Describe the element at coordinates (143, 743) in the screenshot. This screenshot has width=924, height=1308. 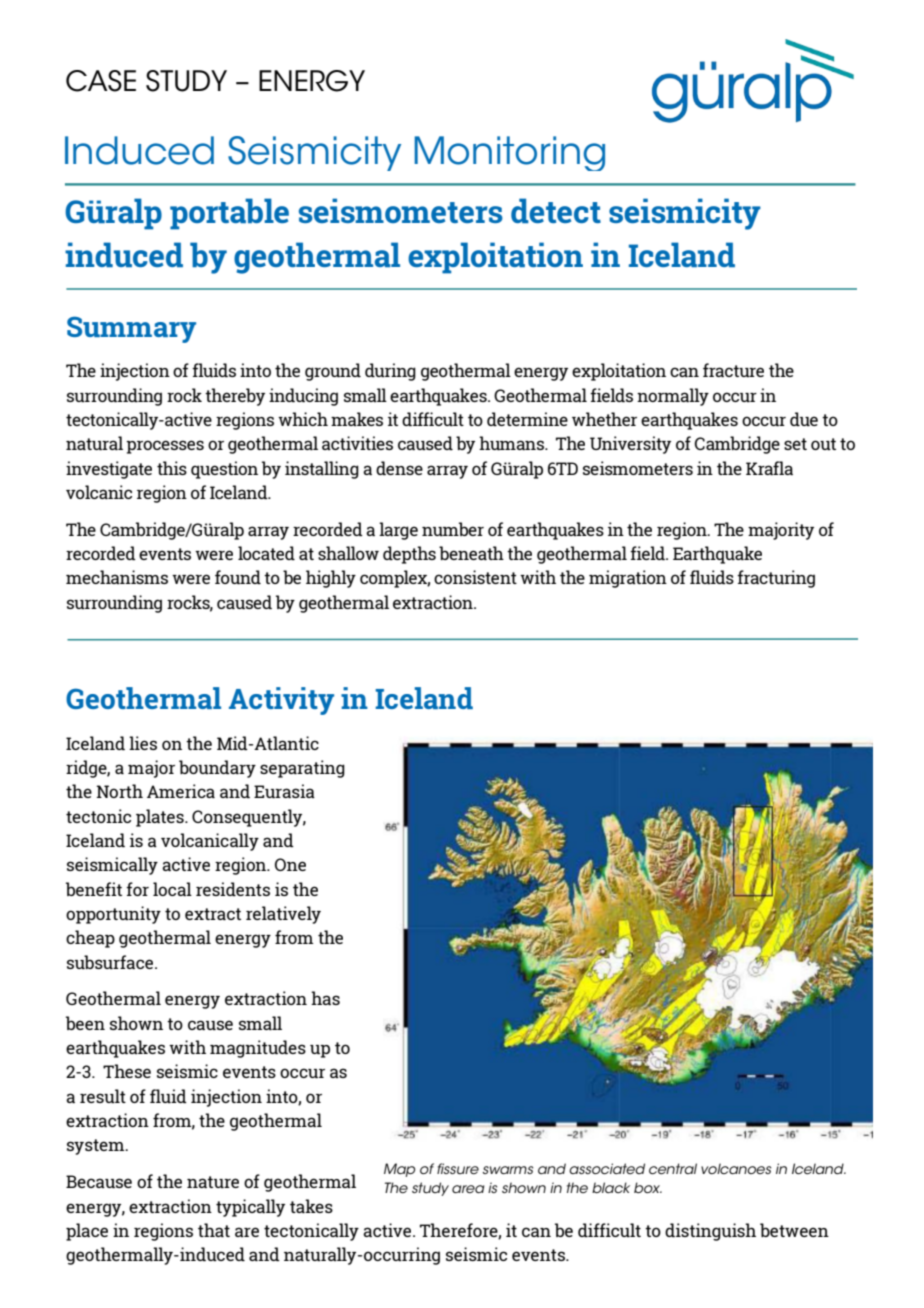
I see `lies` at that location.
